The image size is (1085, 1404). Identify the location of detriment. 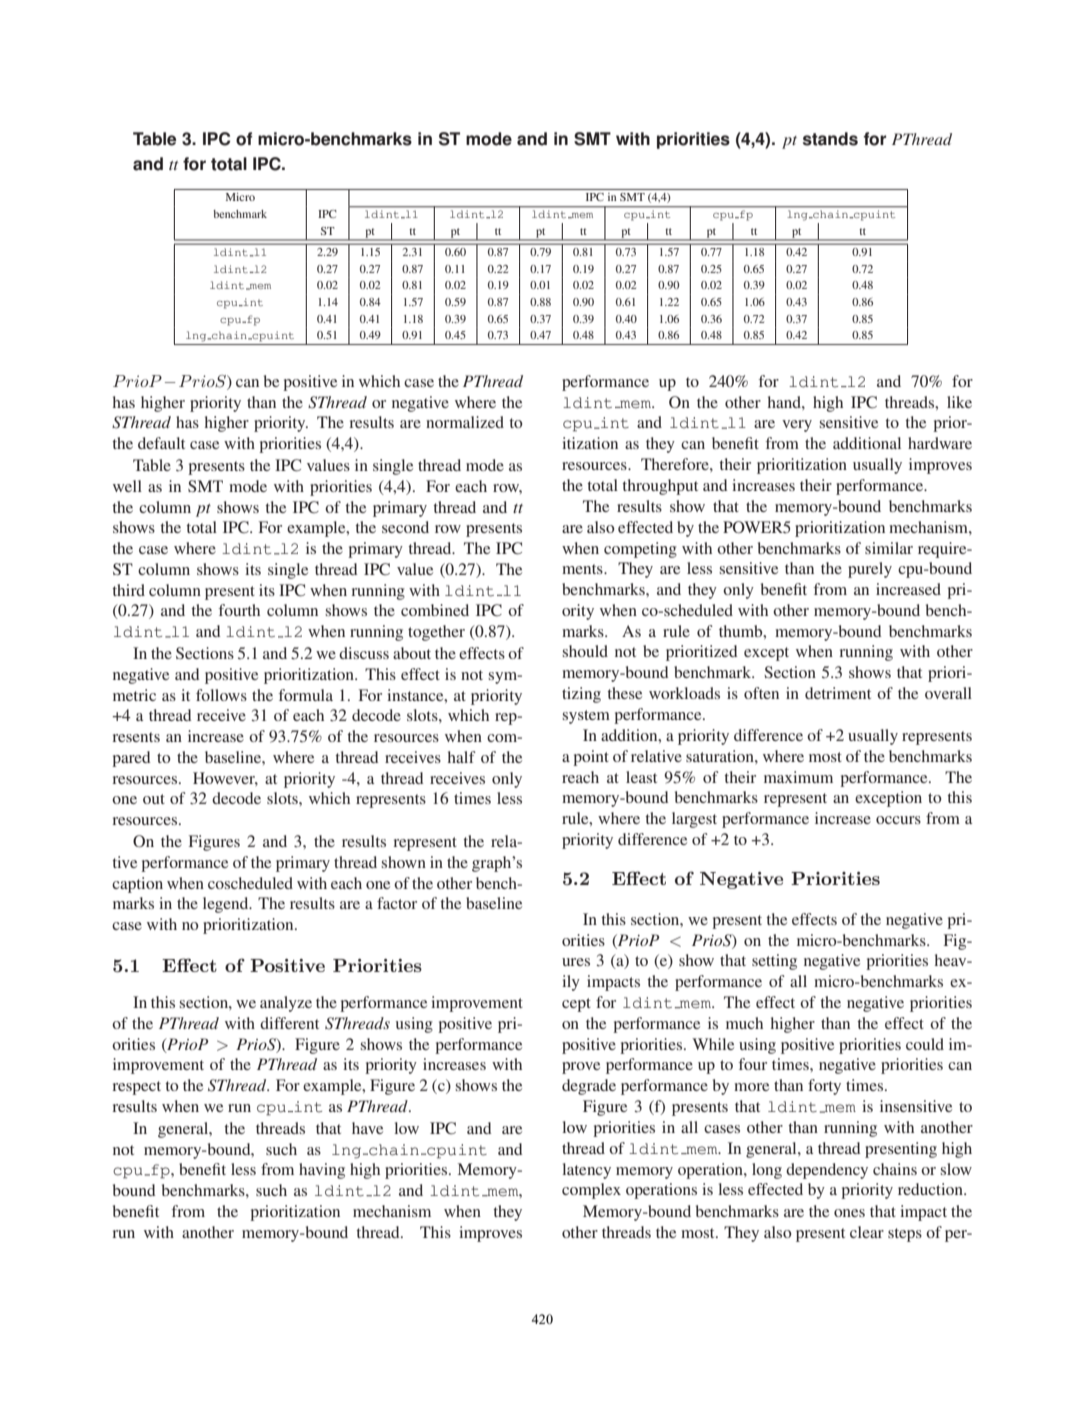
(838, 693).
